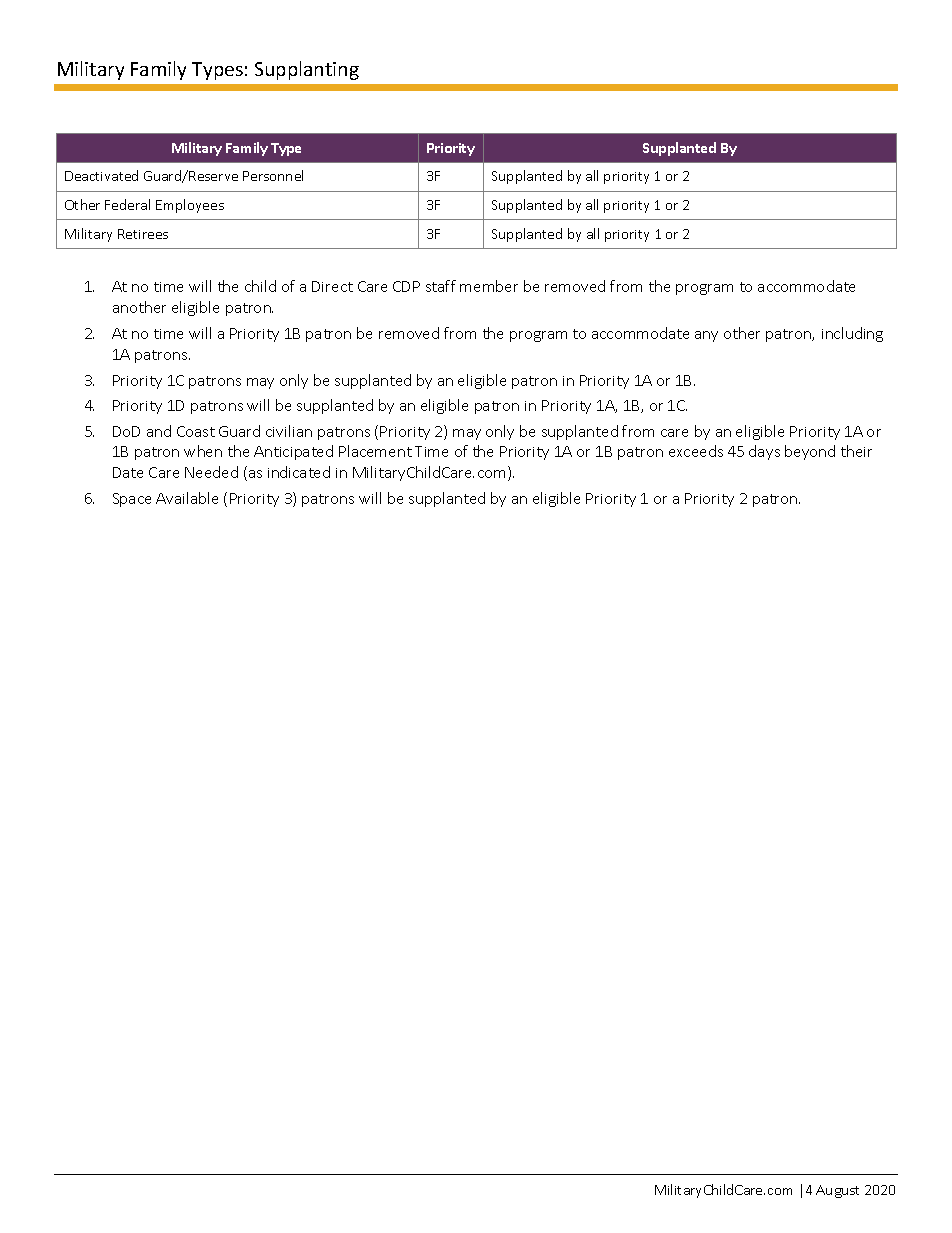 Image resolution: width=952 pixels, height=1233 pixels. Describe the element at coordinates (375, 451) in the page. I see `Placement` at that location.
